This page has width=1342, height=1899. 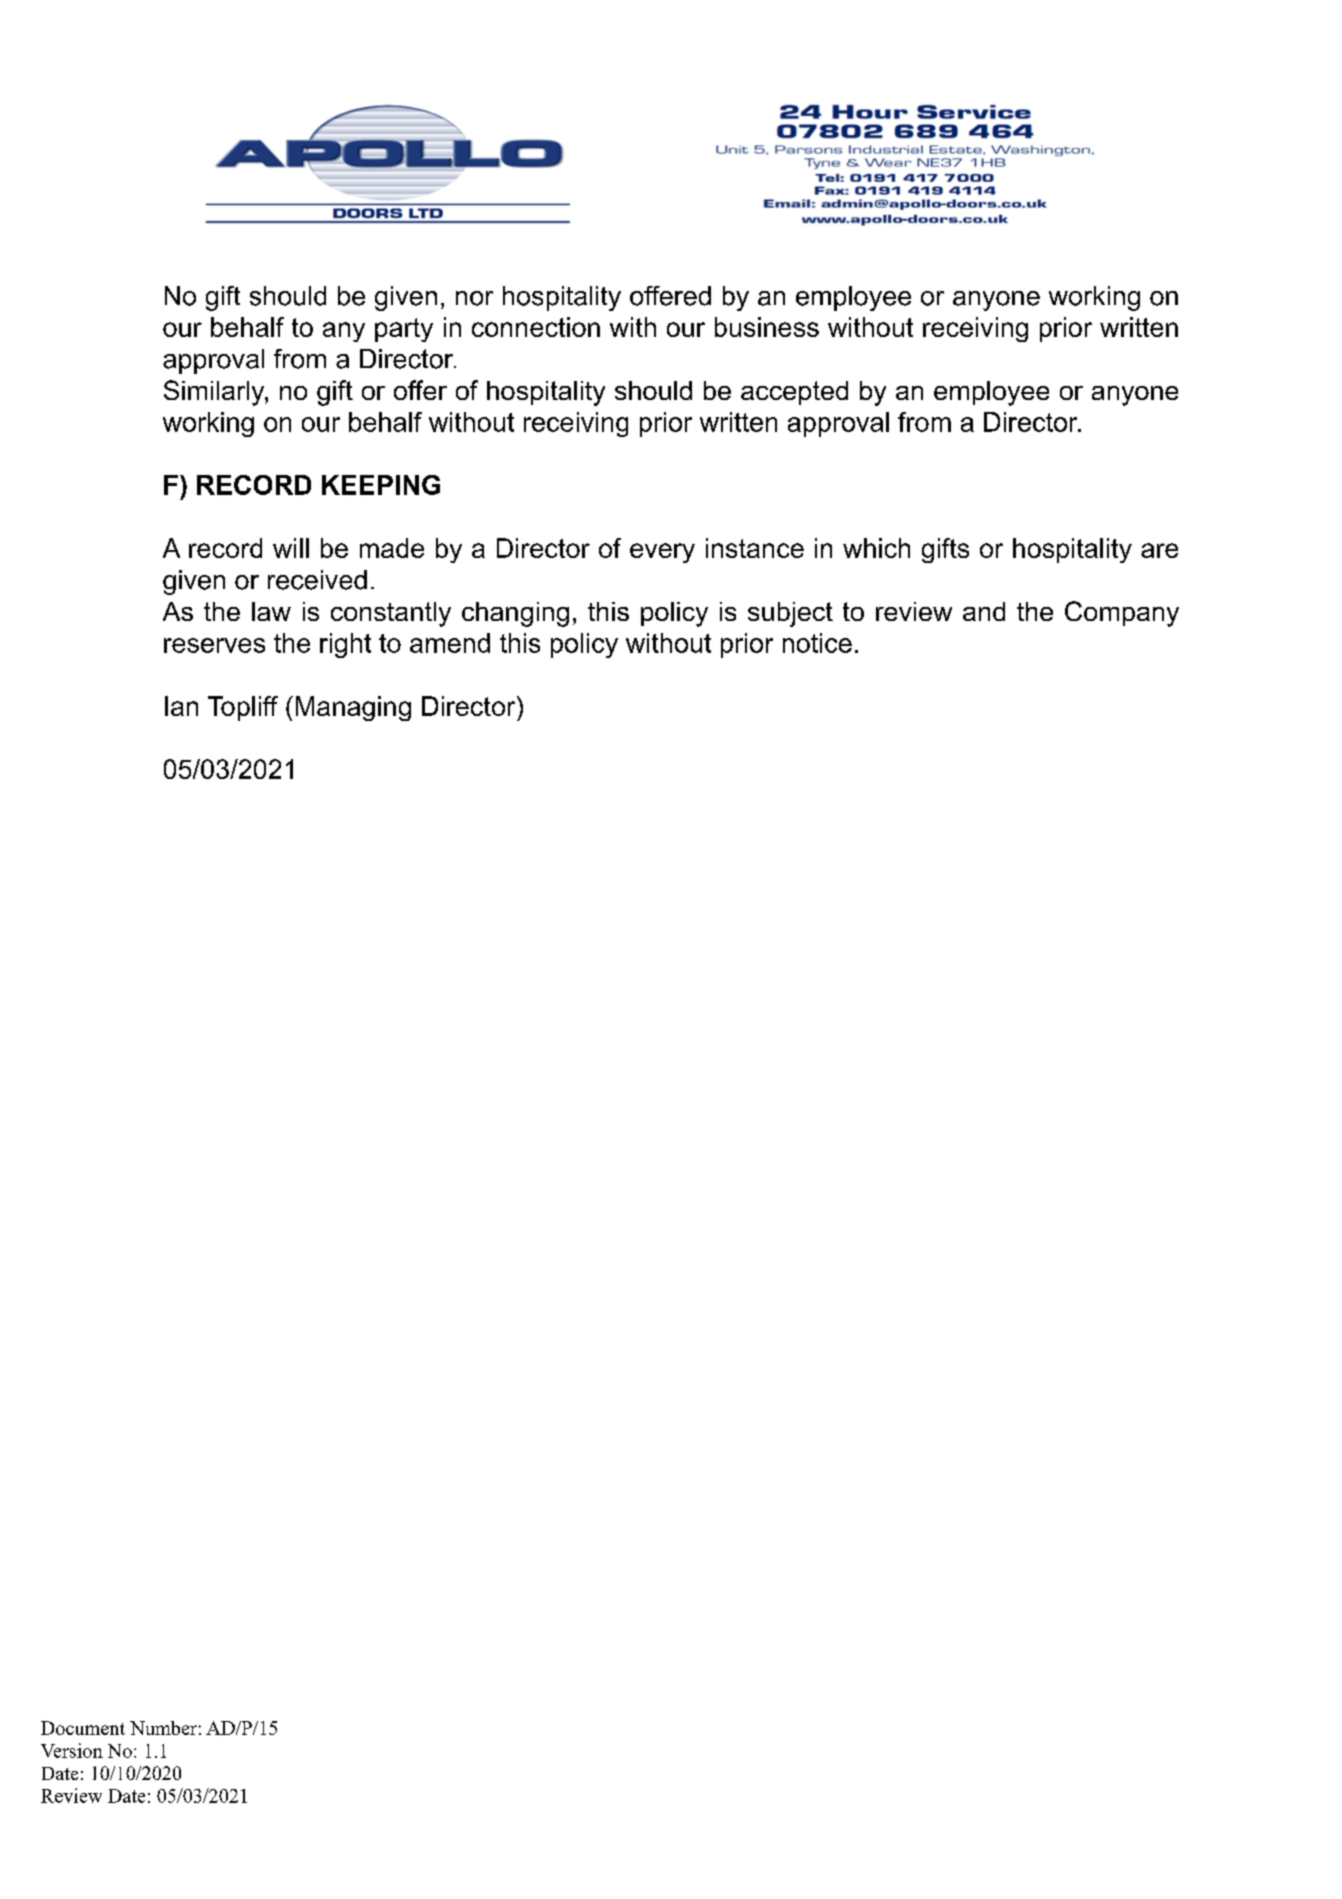 What do you see at coordinates (817, 643) in the page?
I see `notice` at bounding box center [817, 643].
